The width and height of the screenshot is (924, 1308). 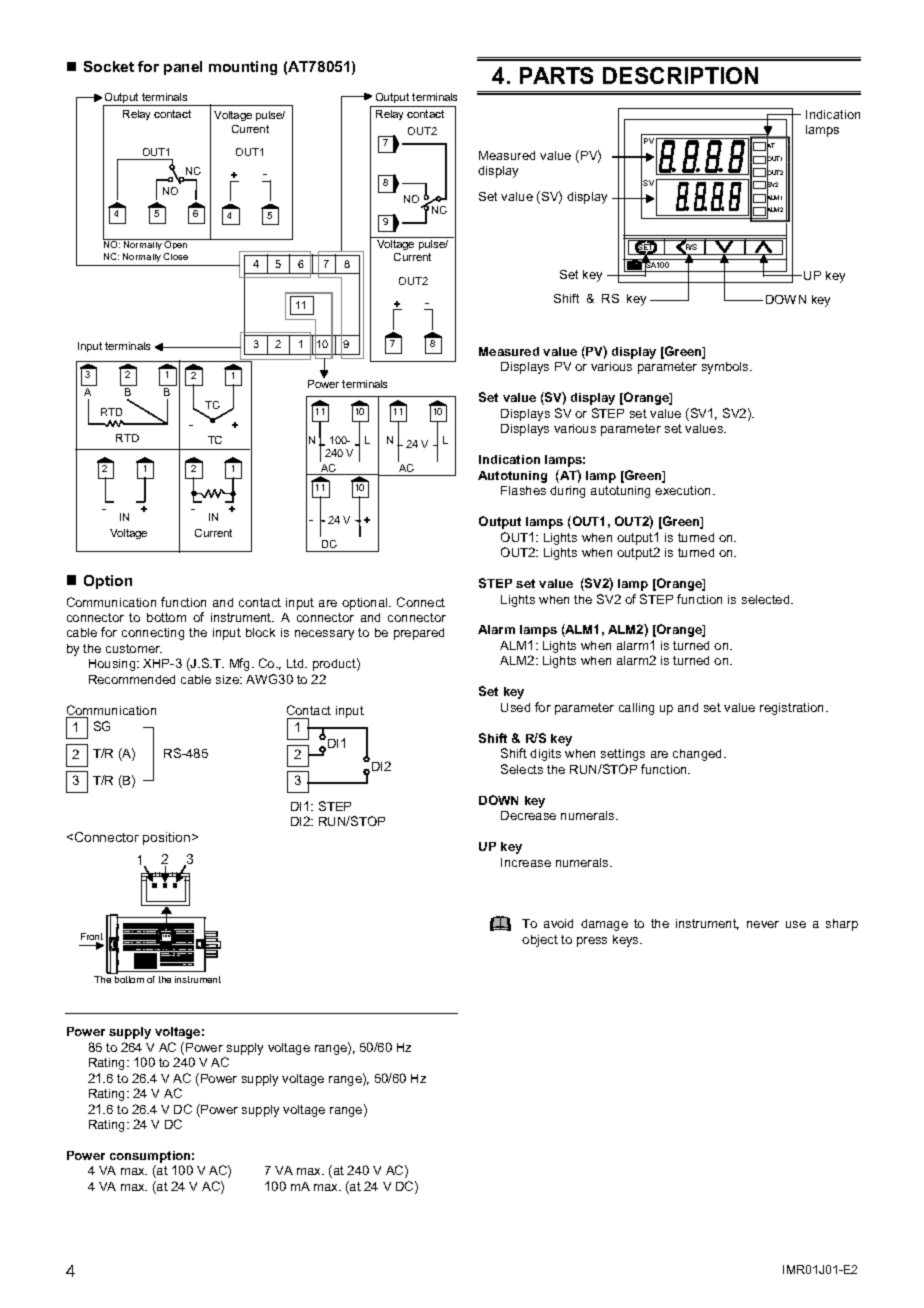 I want to click on position, so click(x=168, y=838).
